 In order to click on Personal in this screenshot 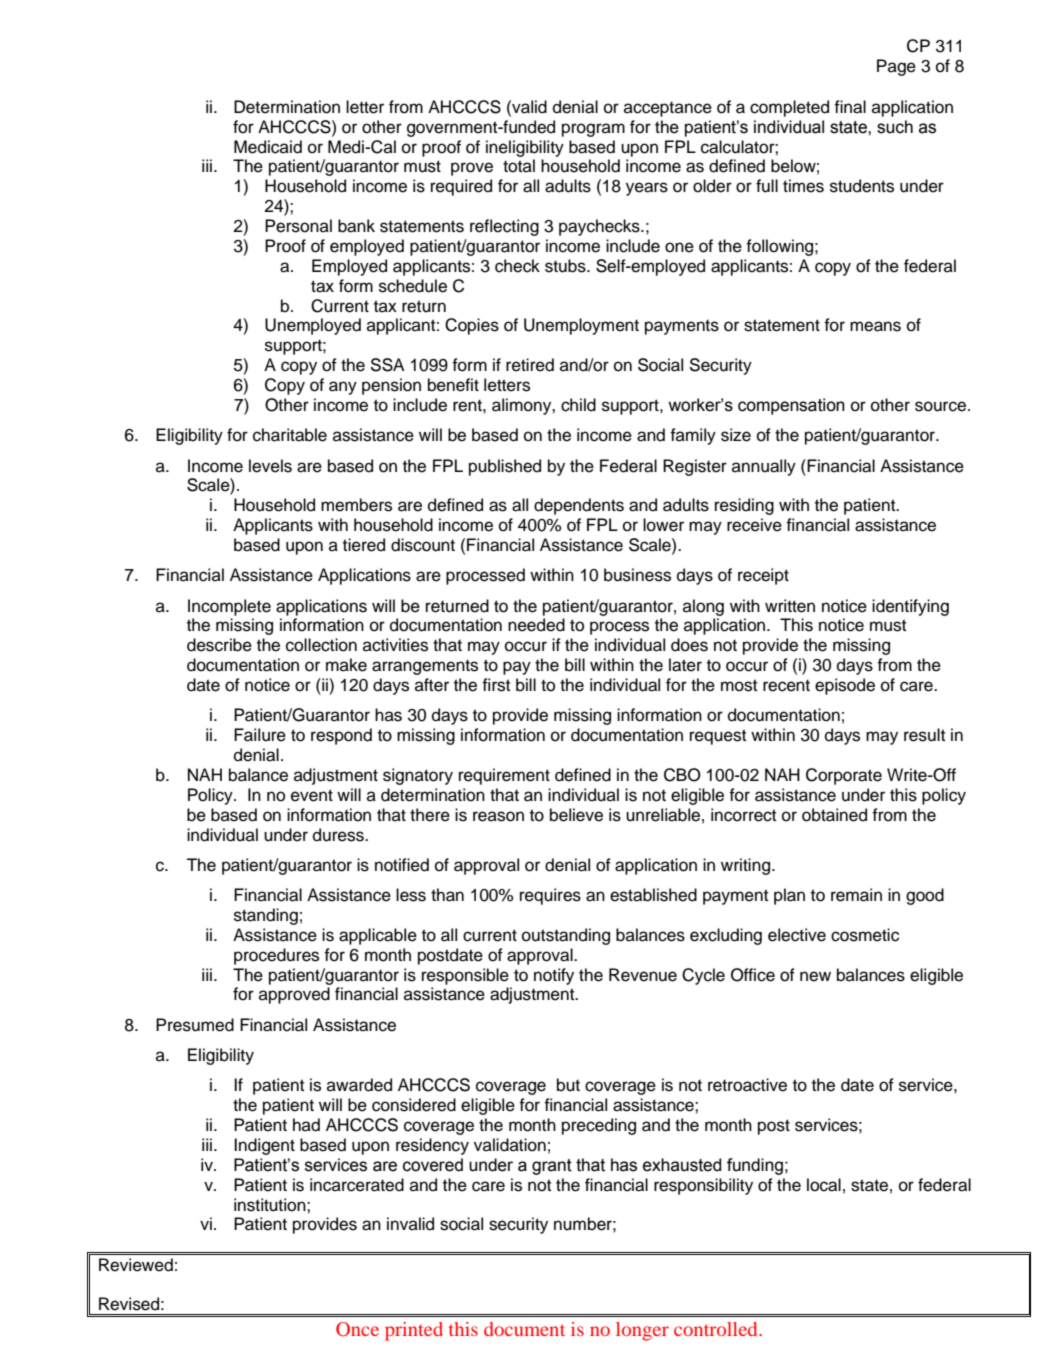, I will do `click(298, 226)`.
